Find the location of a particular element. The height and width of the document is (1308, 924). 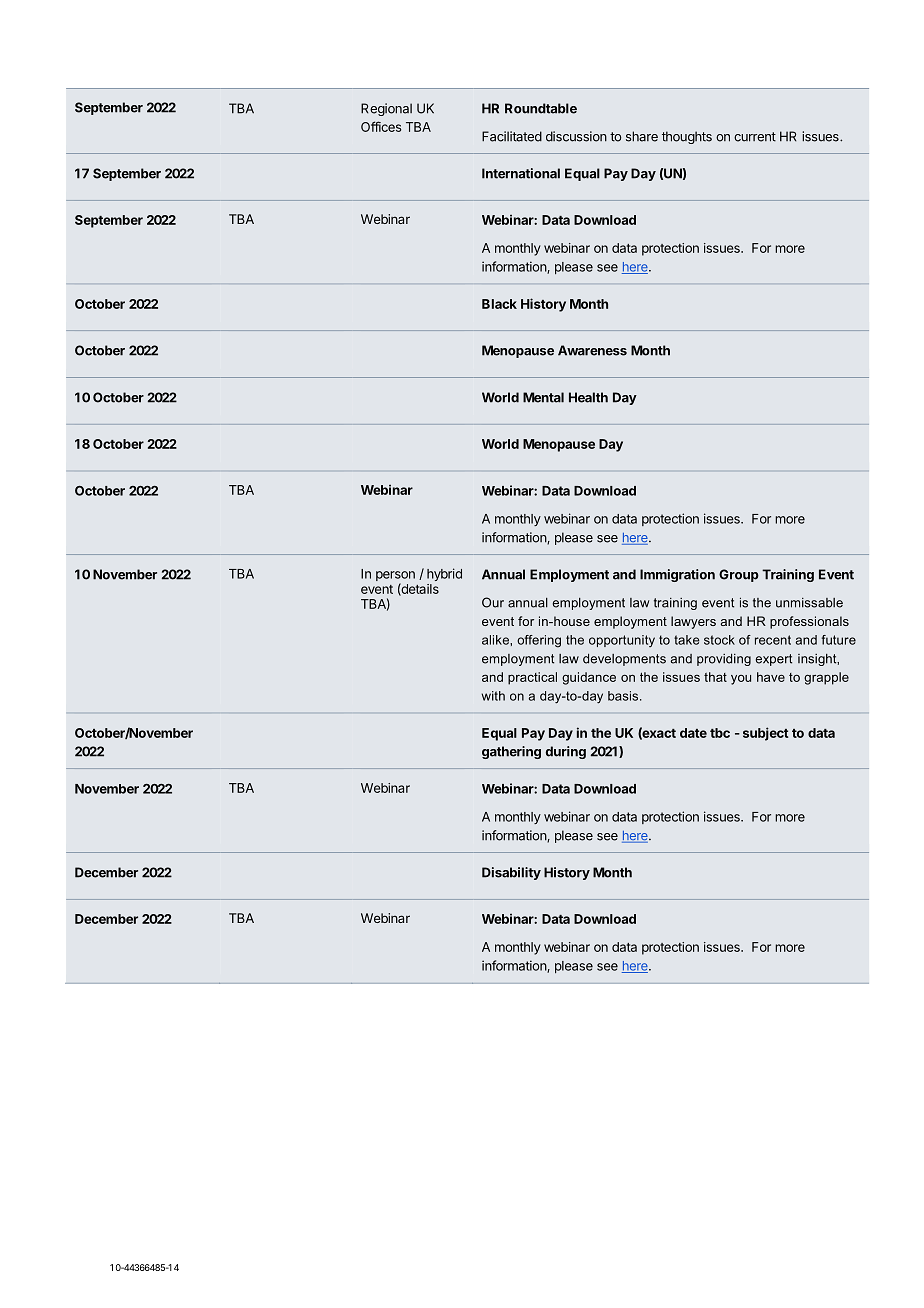

current is located at coordinates (755, 137).
